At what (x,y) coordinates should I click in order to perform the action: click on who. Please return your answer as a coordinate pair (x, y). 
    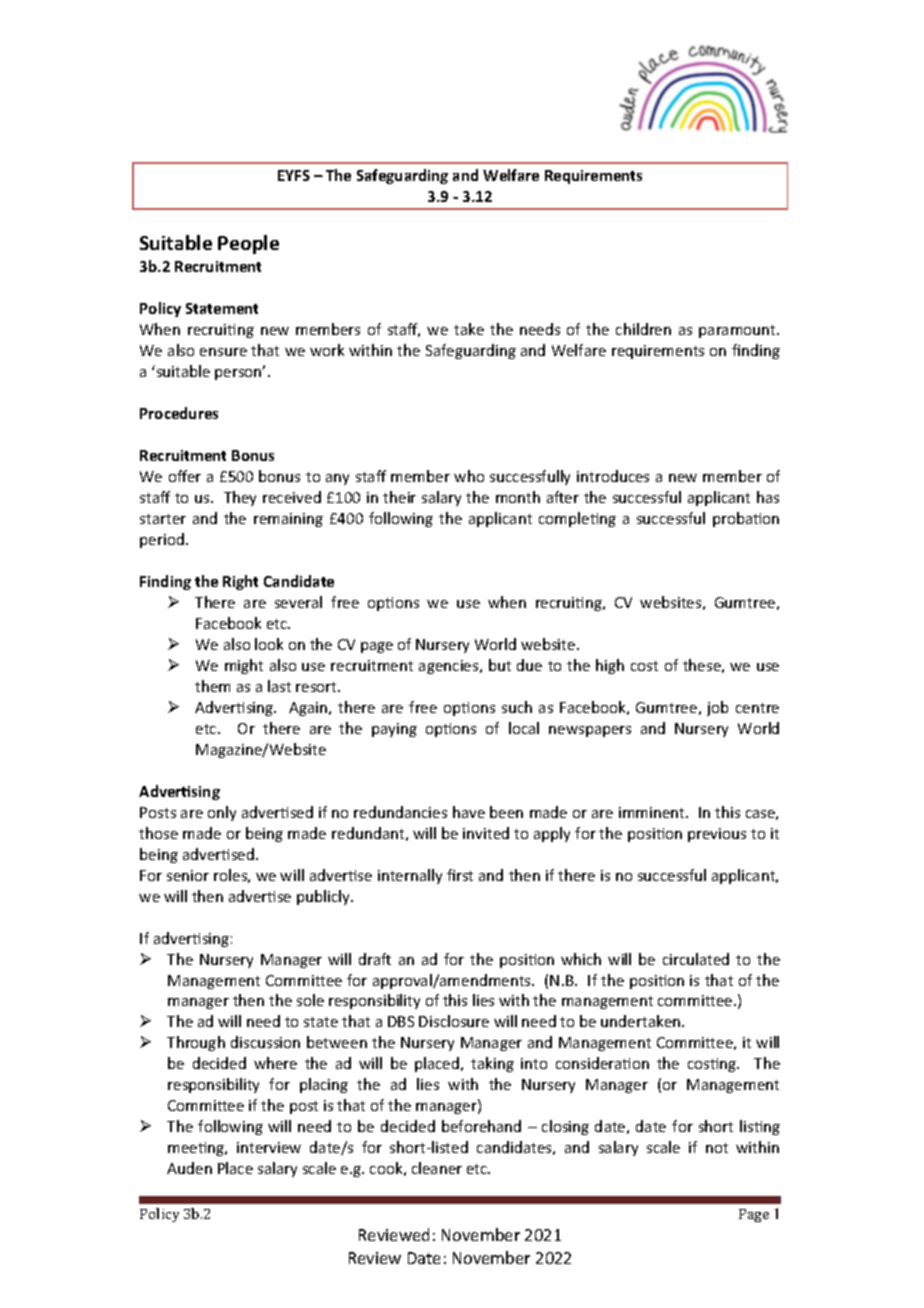
    Looking at the image, I should click on (469, 476).
